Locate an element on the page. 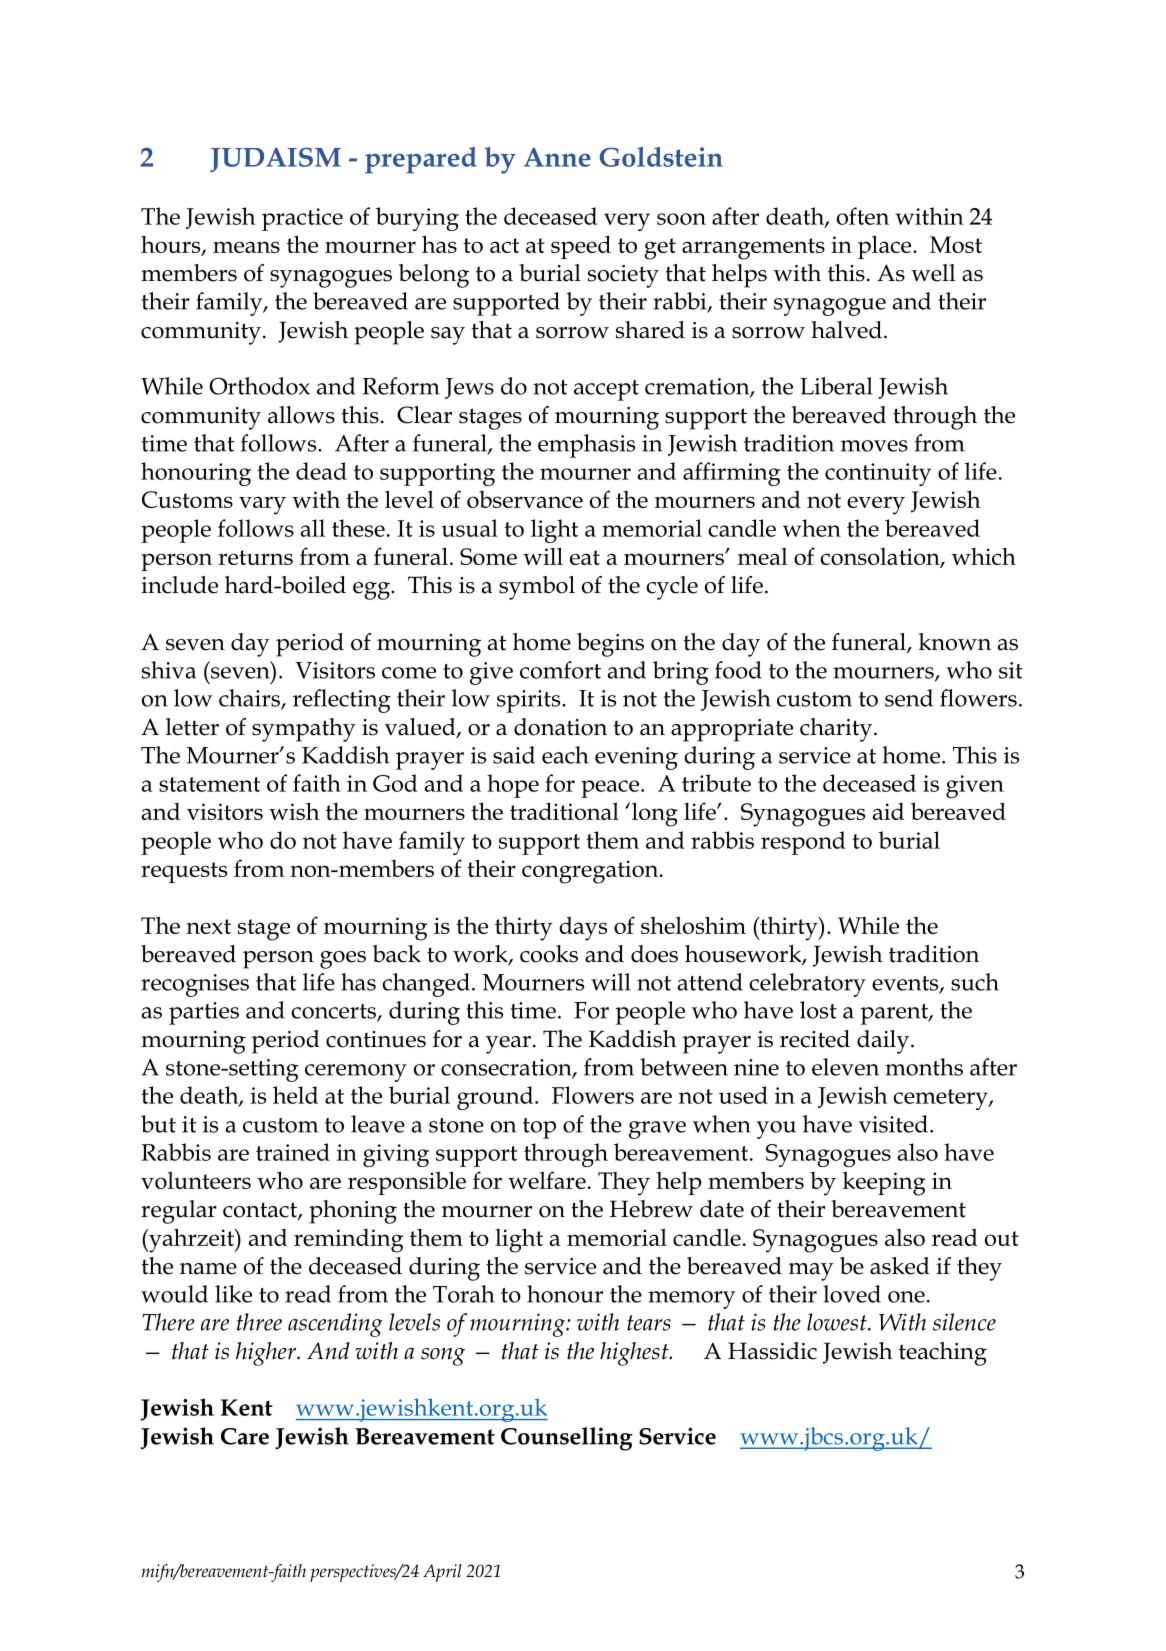 This document has width=1166, height=1651. speed is located at coordinates (581, 247).
